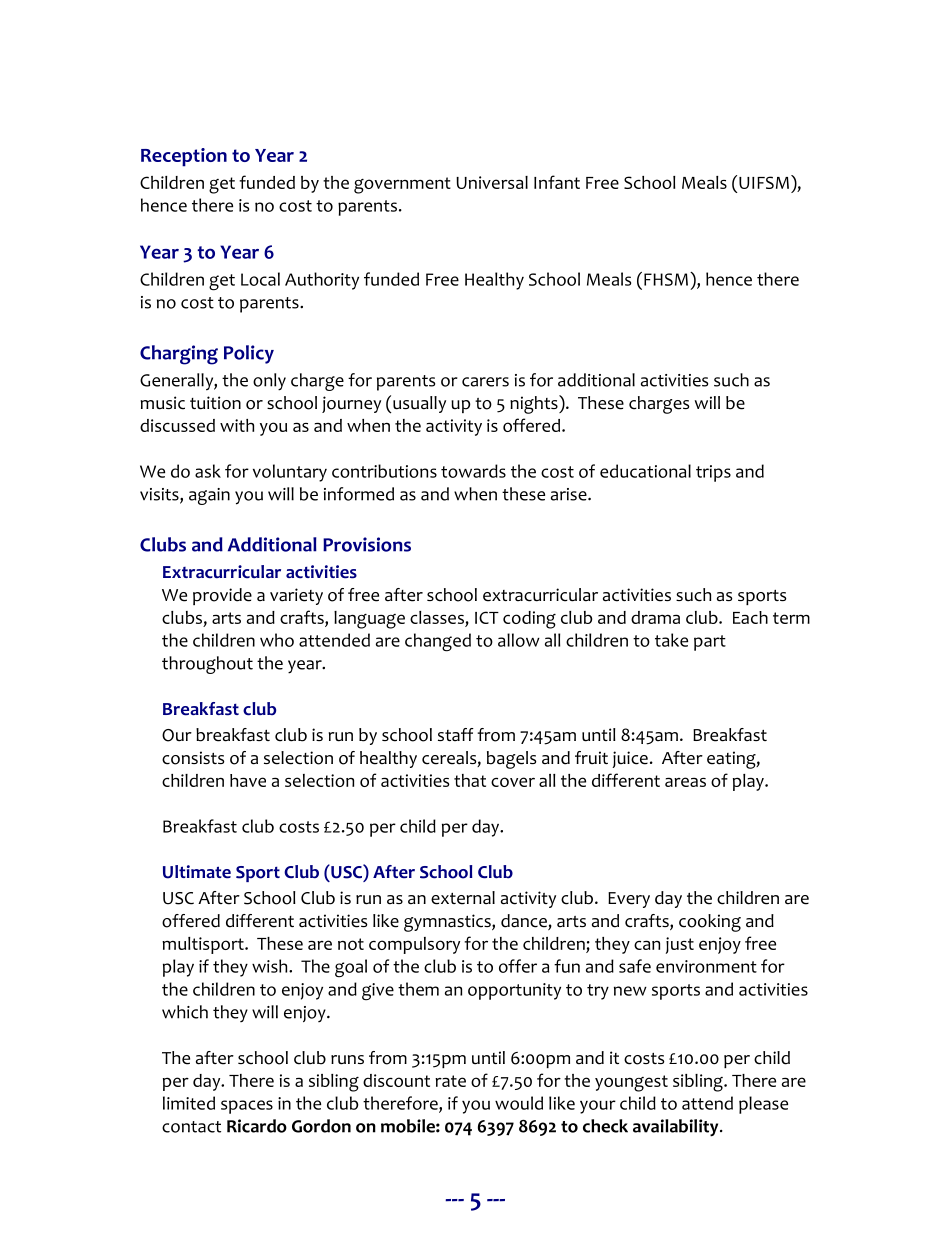 Image resolution: width=952 pixels, height=1233 pixels. Describe the element at coordinates (209, 496) in the screenshot. I see `again` at that location.
